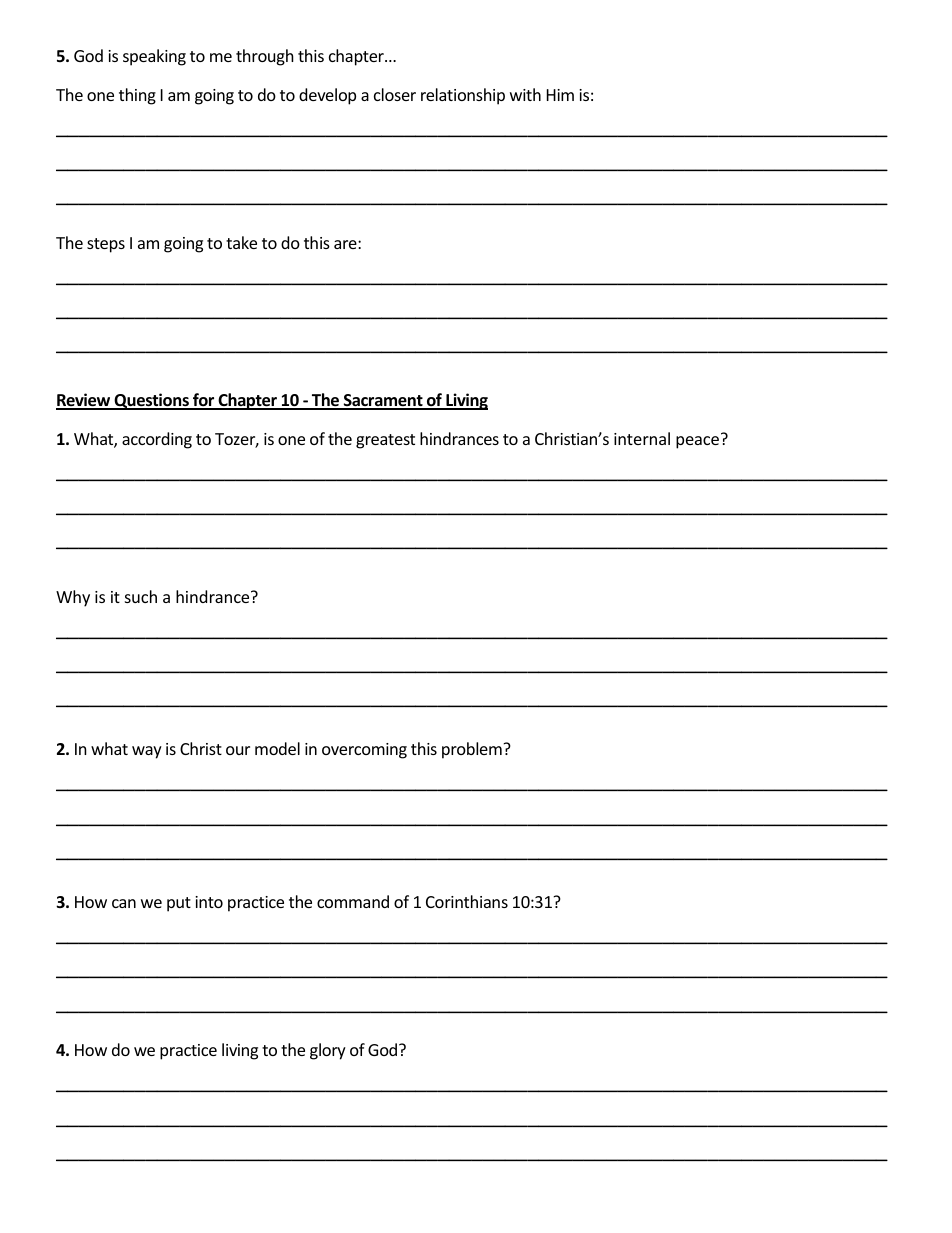  Describe the element at coordinates (473, 750) in the page. I see `problem` at that location.
